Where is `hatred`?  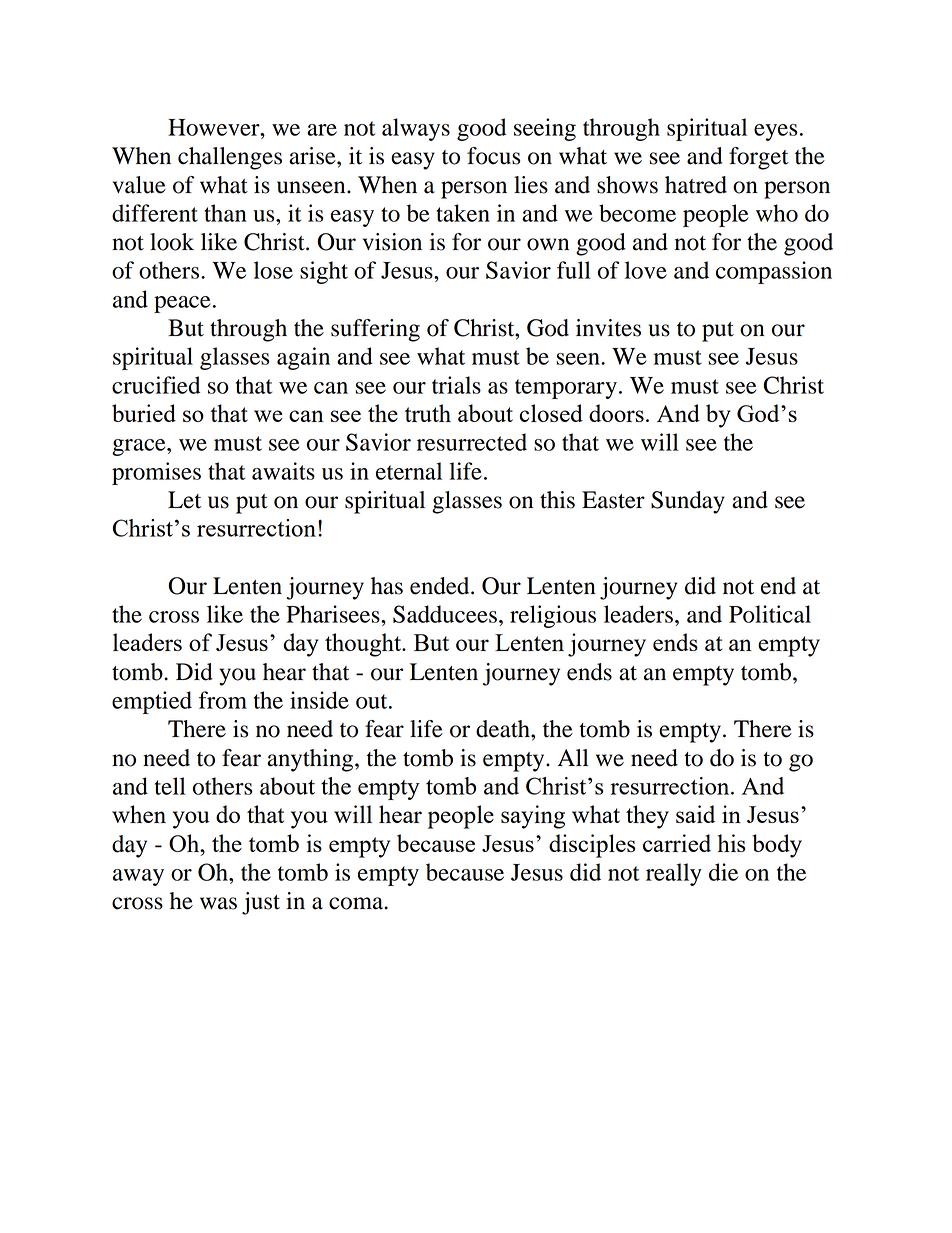 hatred is located at coordinates (696, 185).
